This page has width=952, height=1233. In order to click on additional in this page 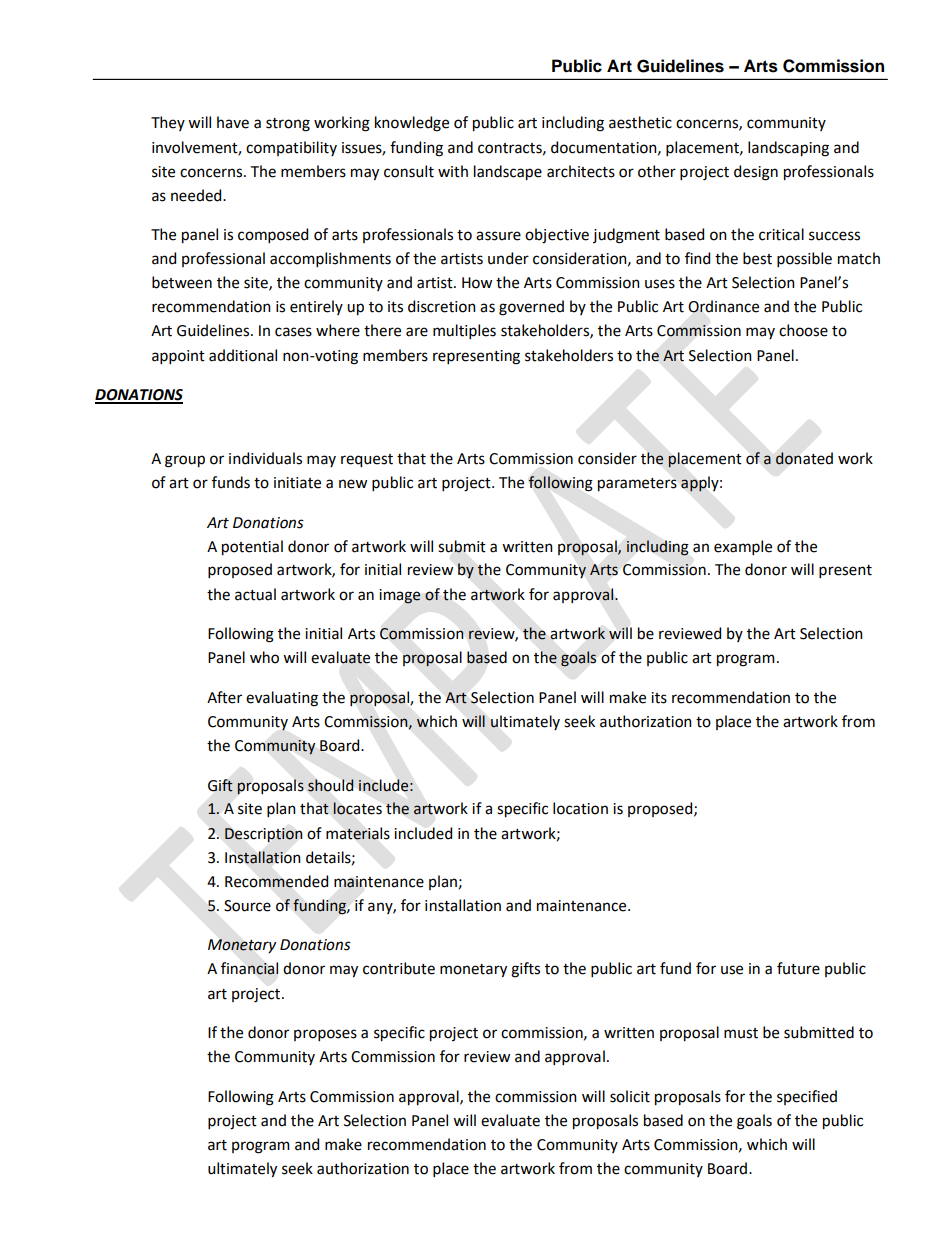, I will do `click(243, 355)`.
